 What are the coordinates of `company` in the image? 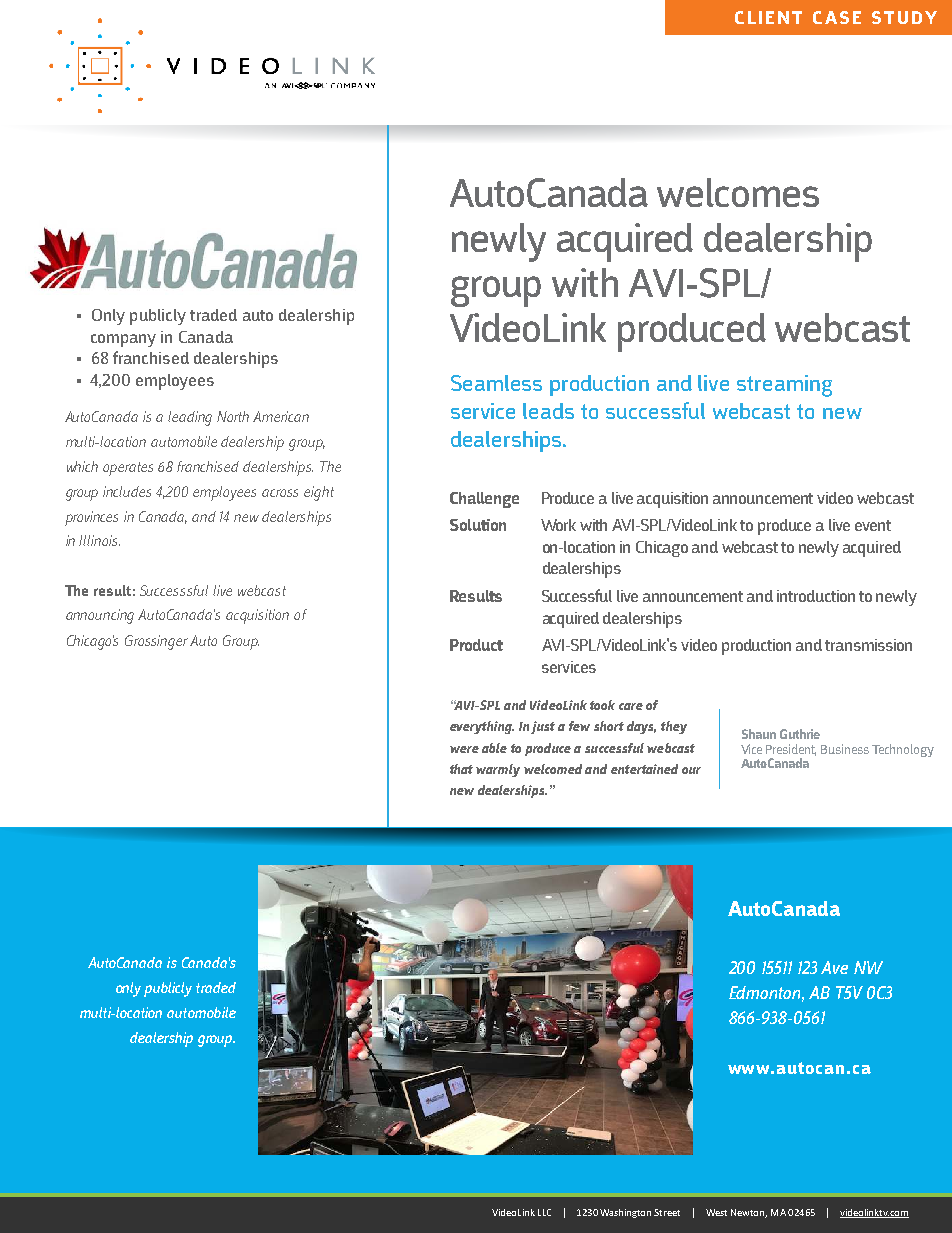 It's located at (123, 340).
